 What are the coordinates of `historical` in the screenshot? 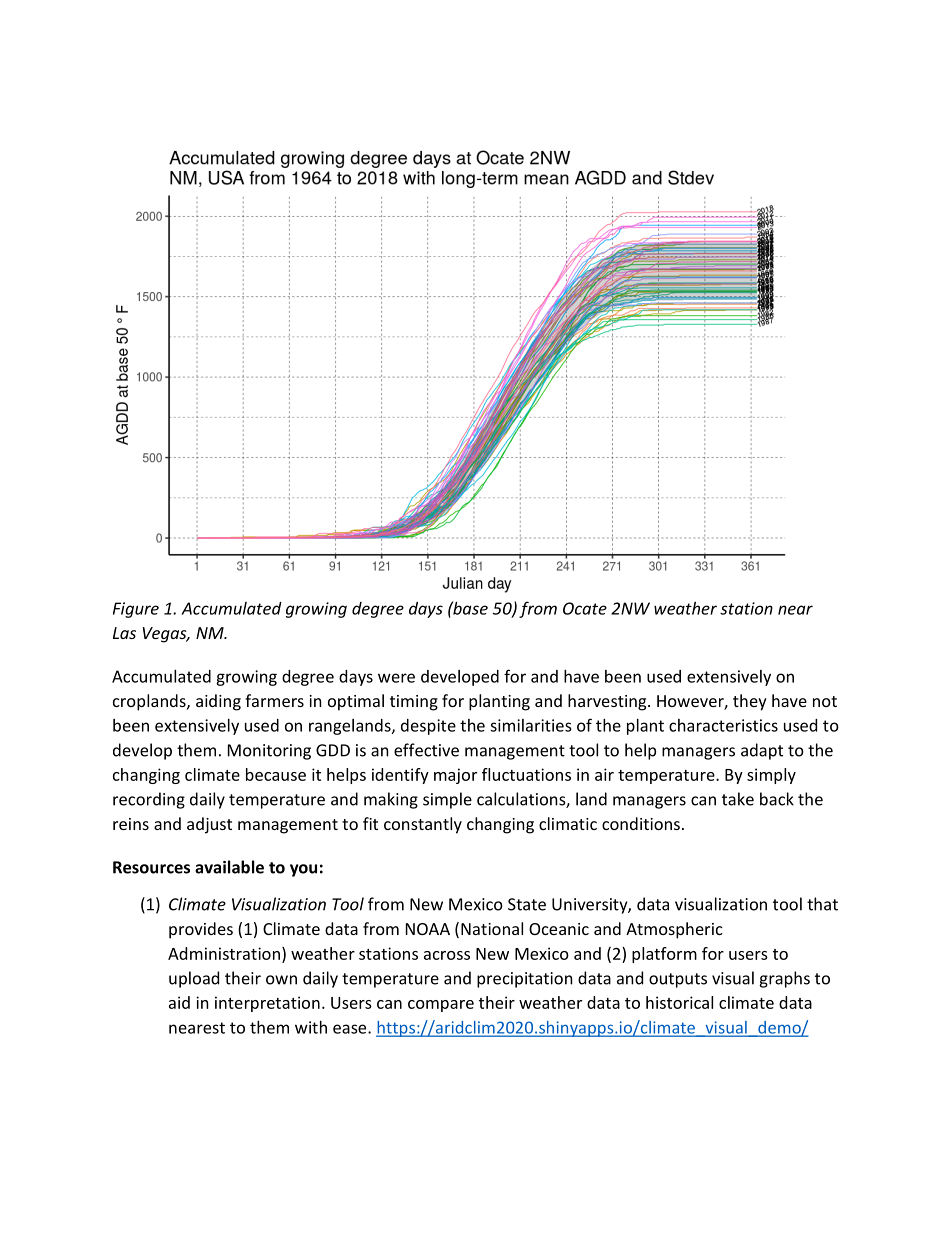 It's located at (679, 1002).
